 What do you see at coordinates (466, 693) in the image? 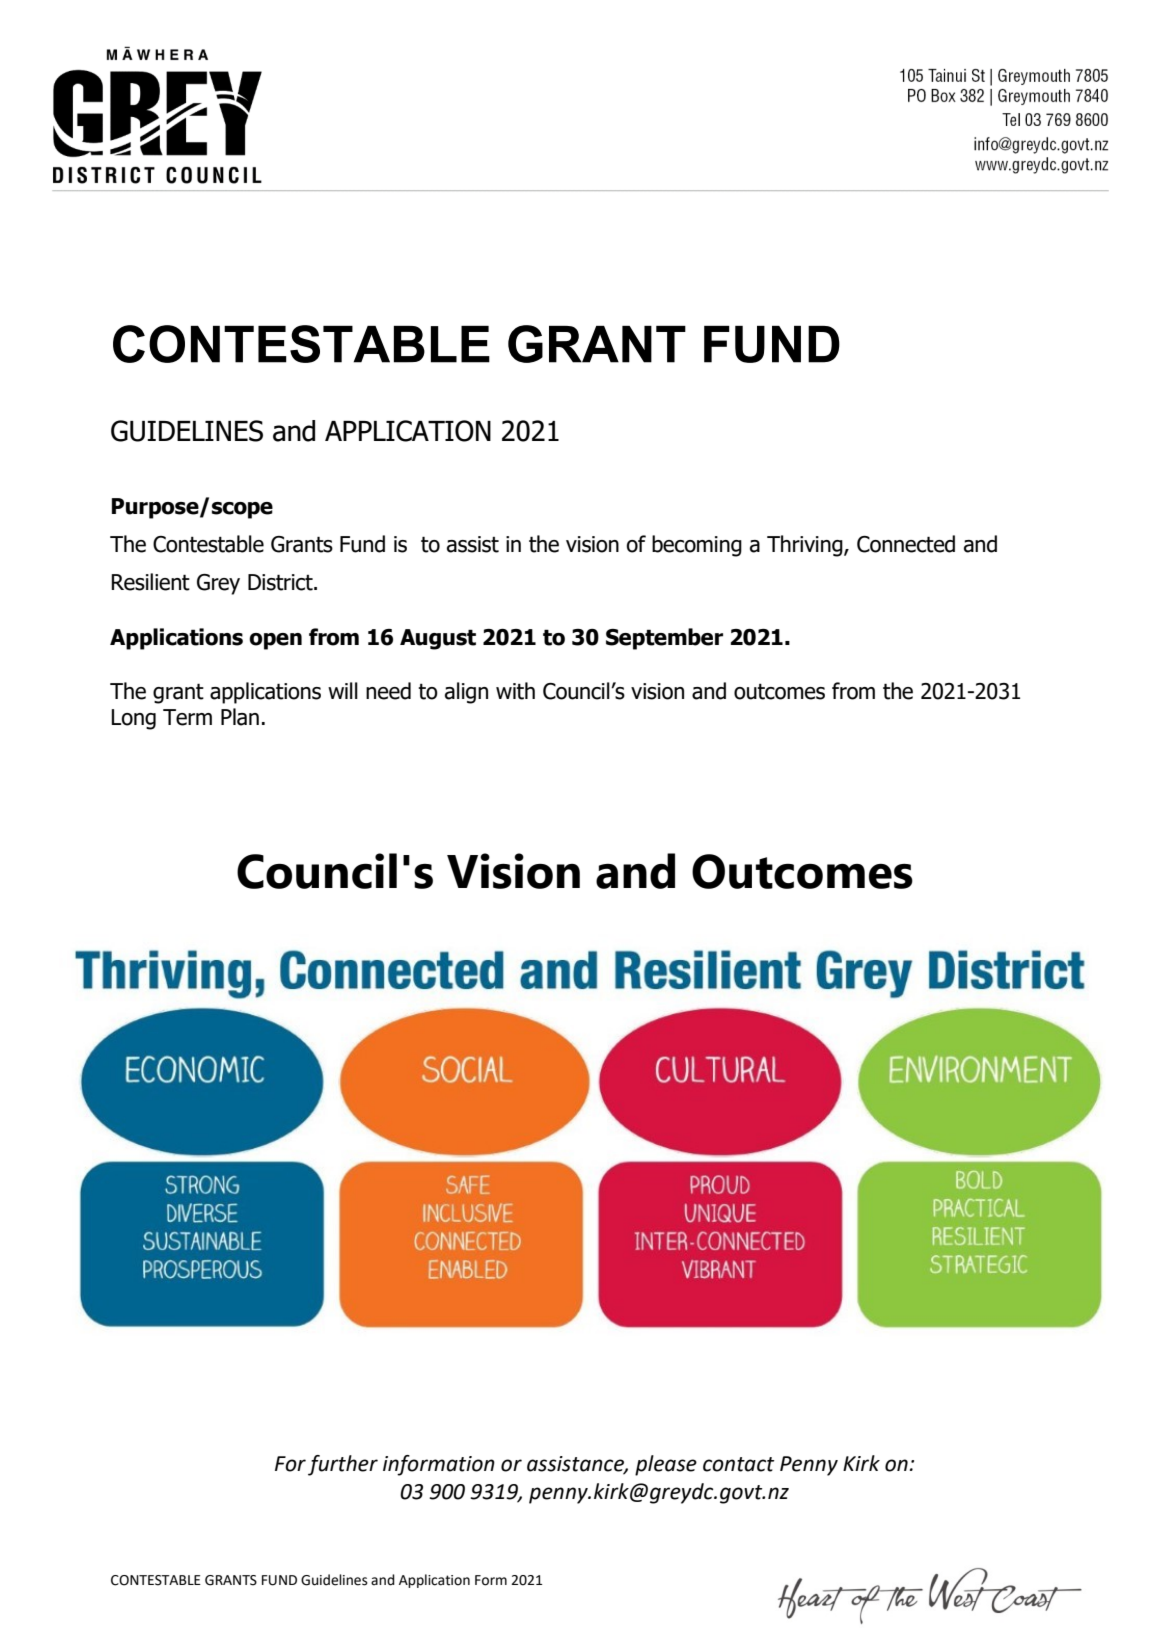
I see `align` at bounding box center [466, 693].
